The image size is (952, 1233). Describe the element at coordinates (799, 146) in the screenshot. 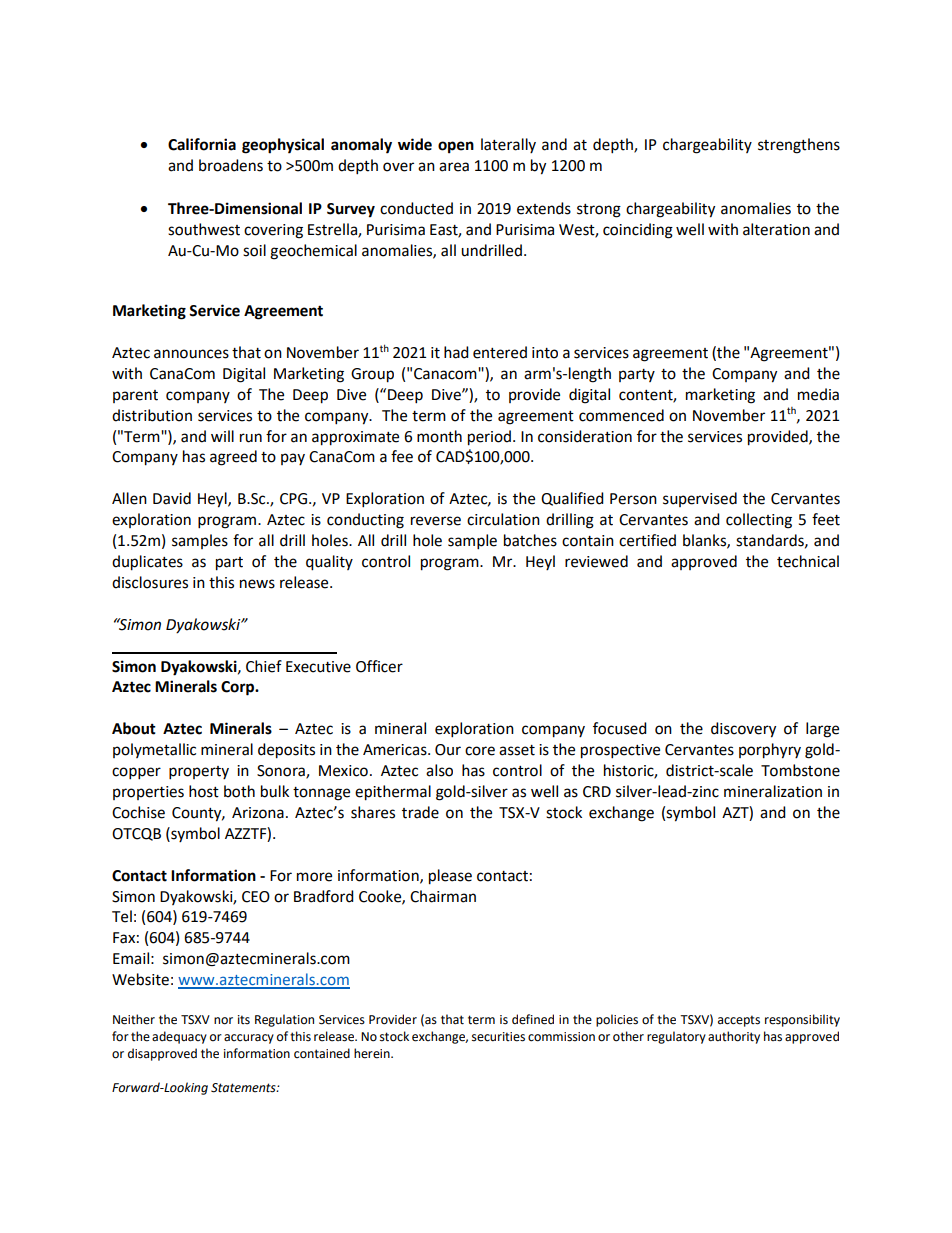

I see `strengthens` at that location.
